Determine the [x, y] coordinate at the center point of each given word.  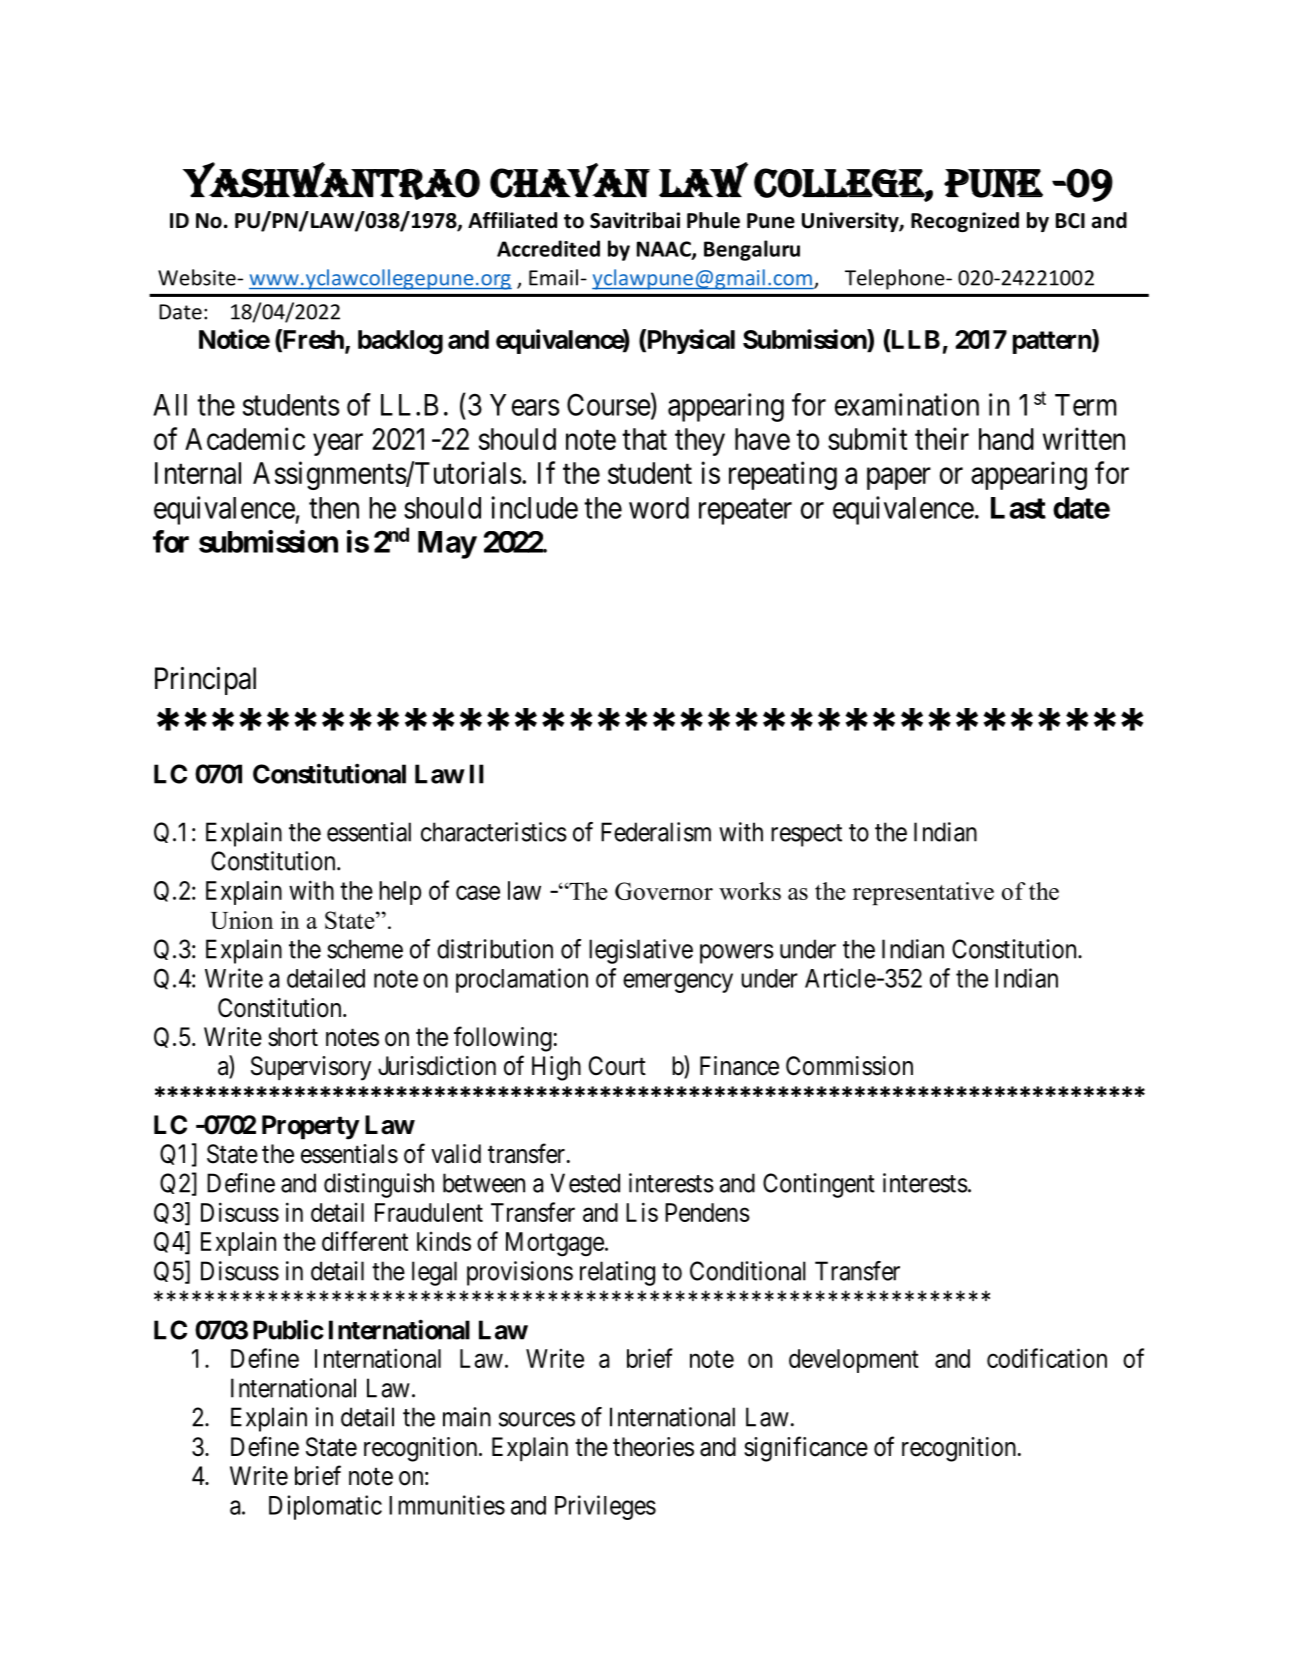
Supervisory [311, 1068]
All [170, 405]
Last [1018, 508]
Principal [205, 681]
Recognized [965, 222]
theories [653, 1447]
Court [617, 1066]
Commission [849, 1066]
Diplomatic [325, 1507]
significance [806, 1449]
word [659, 508]
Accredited [548, 248]
